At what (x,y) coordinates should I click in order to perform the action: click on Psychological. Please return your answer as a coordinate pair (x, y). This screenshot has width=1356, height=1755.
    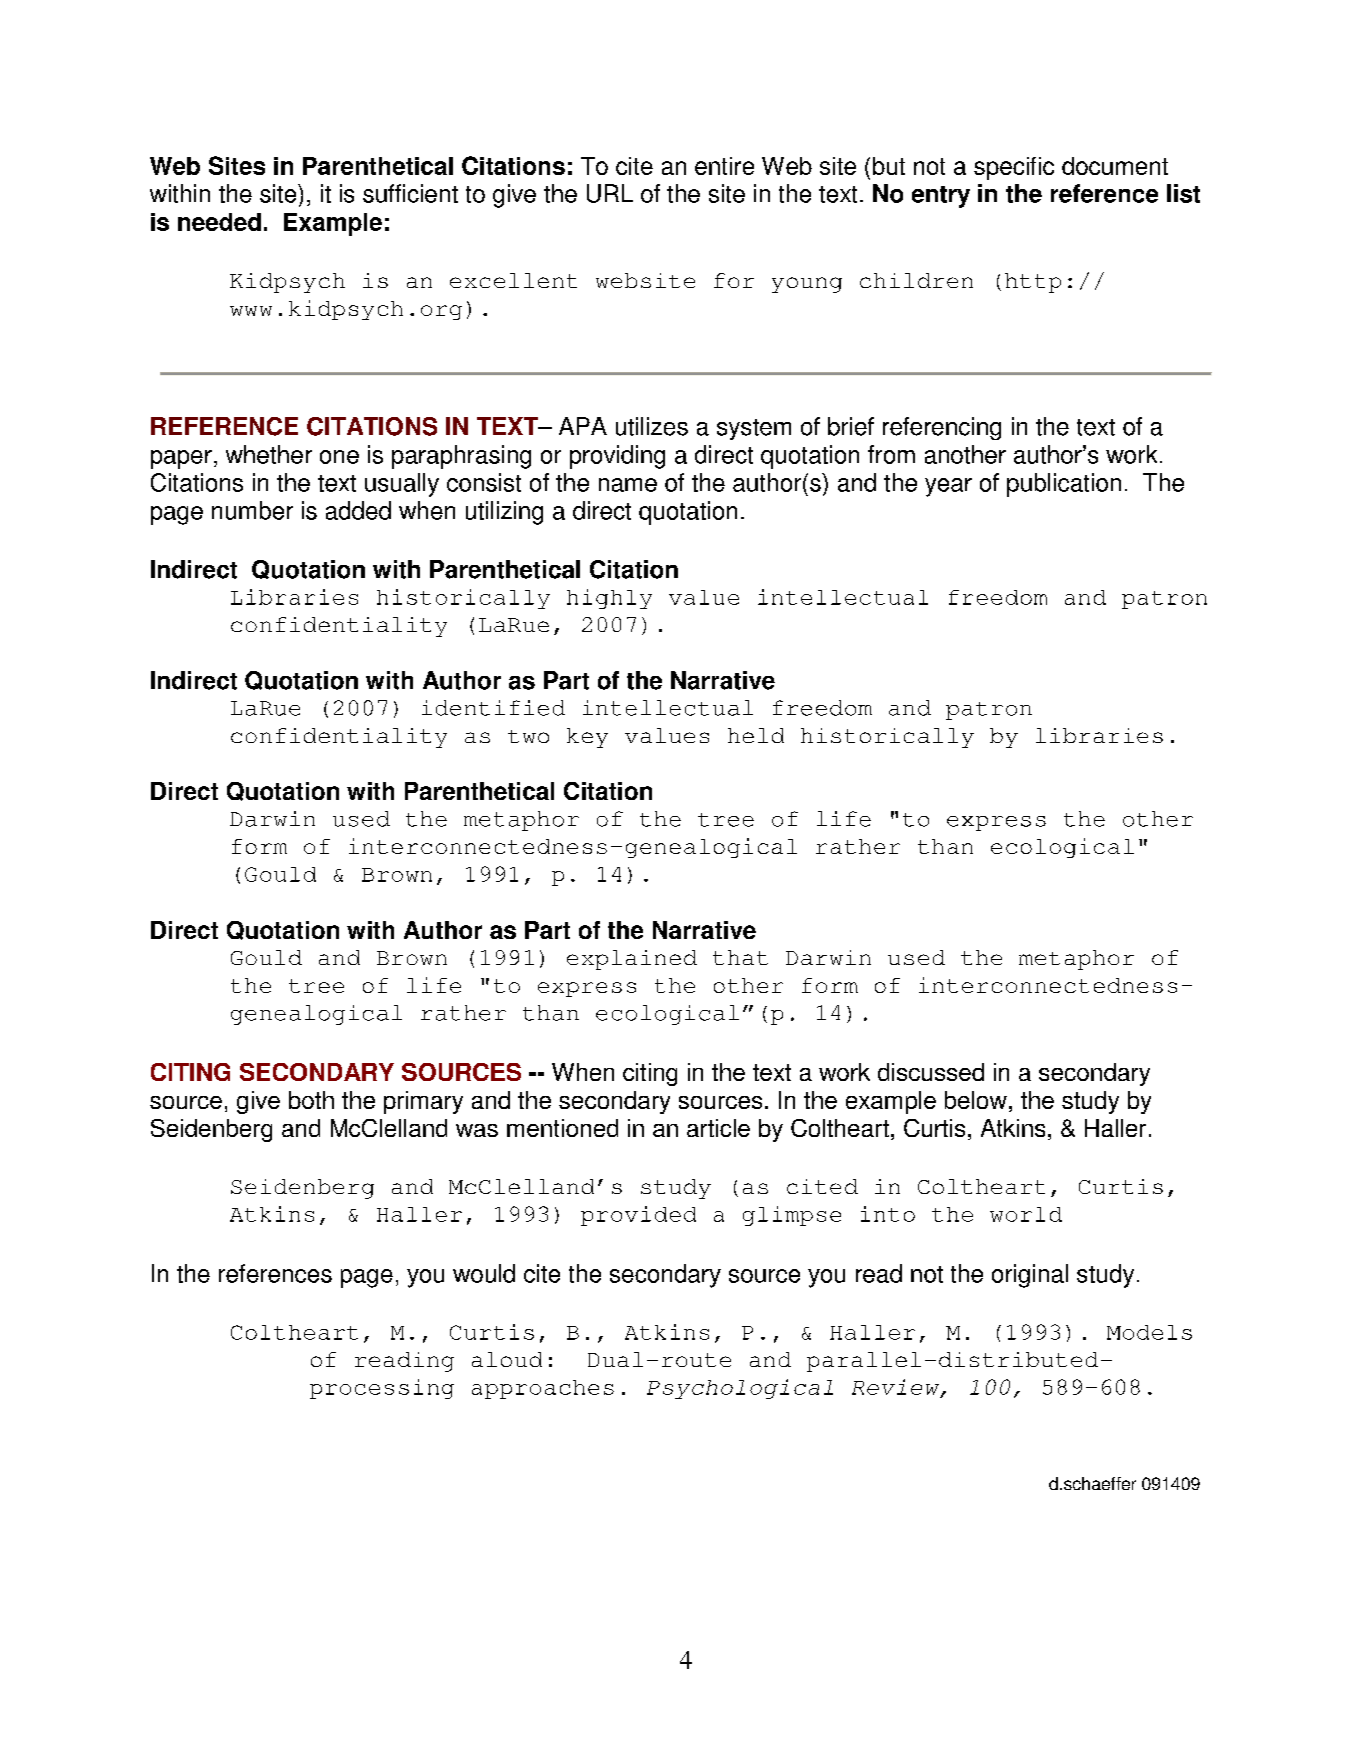
    Looking at the image, I should click on (740, 1389).
